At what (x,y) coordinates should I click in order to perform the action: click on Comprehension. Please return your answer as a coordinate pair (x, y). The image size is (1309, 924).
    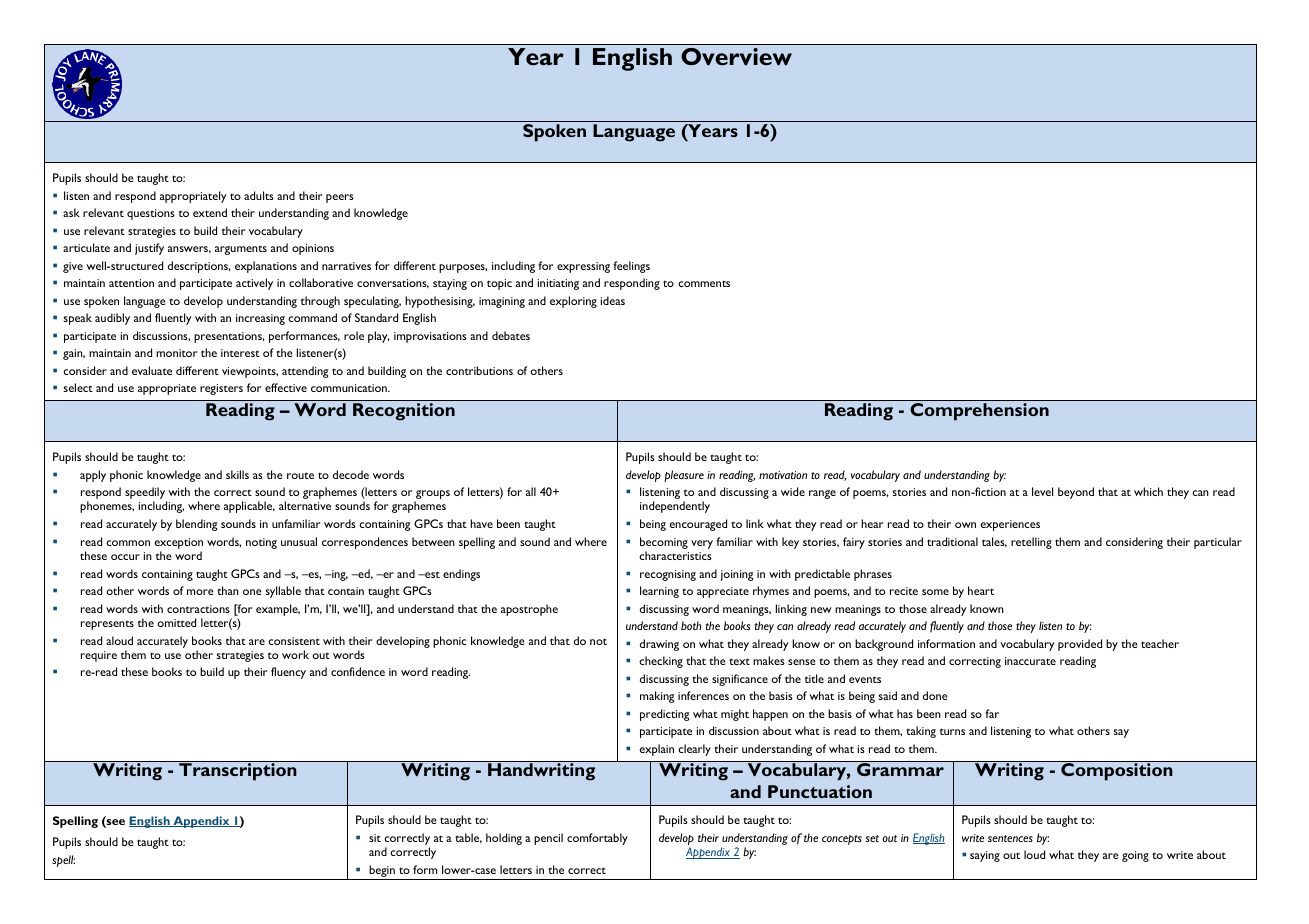
    Looking at the image, I should click on (979, 412).
